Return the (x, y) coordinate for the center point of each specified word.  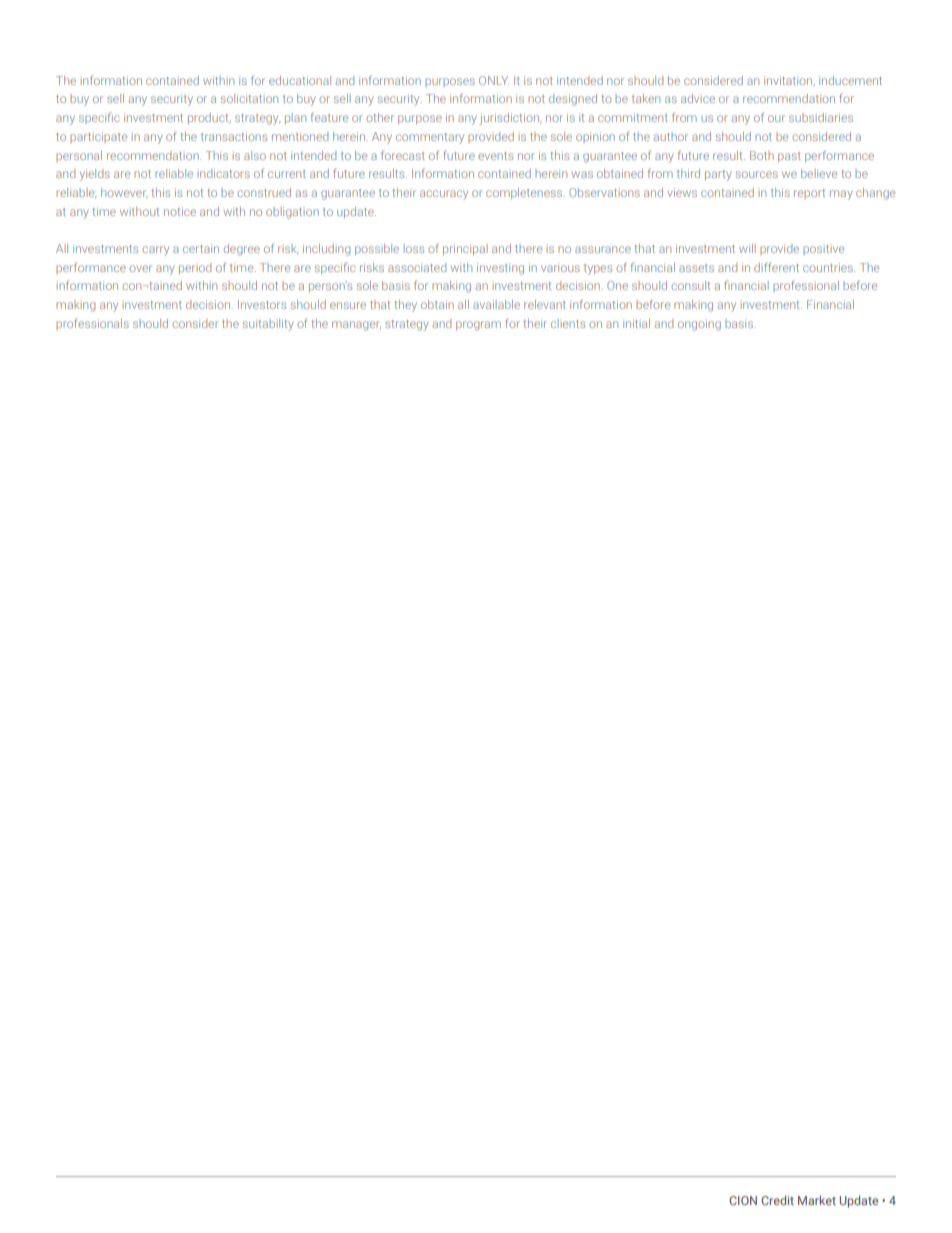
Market (817, 1200)
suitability (268, 325)
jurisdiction (510, 119)
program (478, 326)
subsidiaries (821, 117)
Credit (777, 1200)
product (209, 118)
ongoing (699, 325)
